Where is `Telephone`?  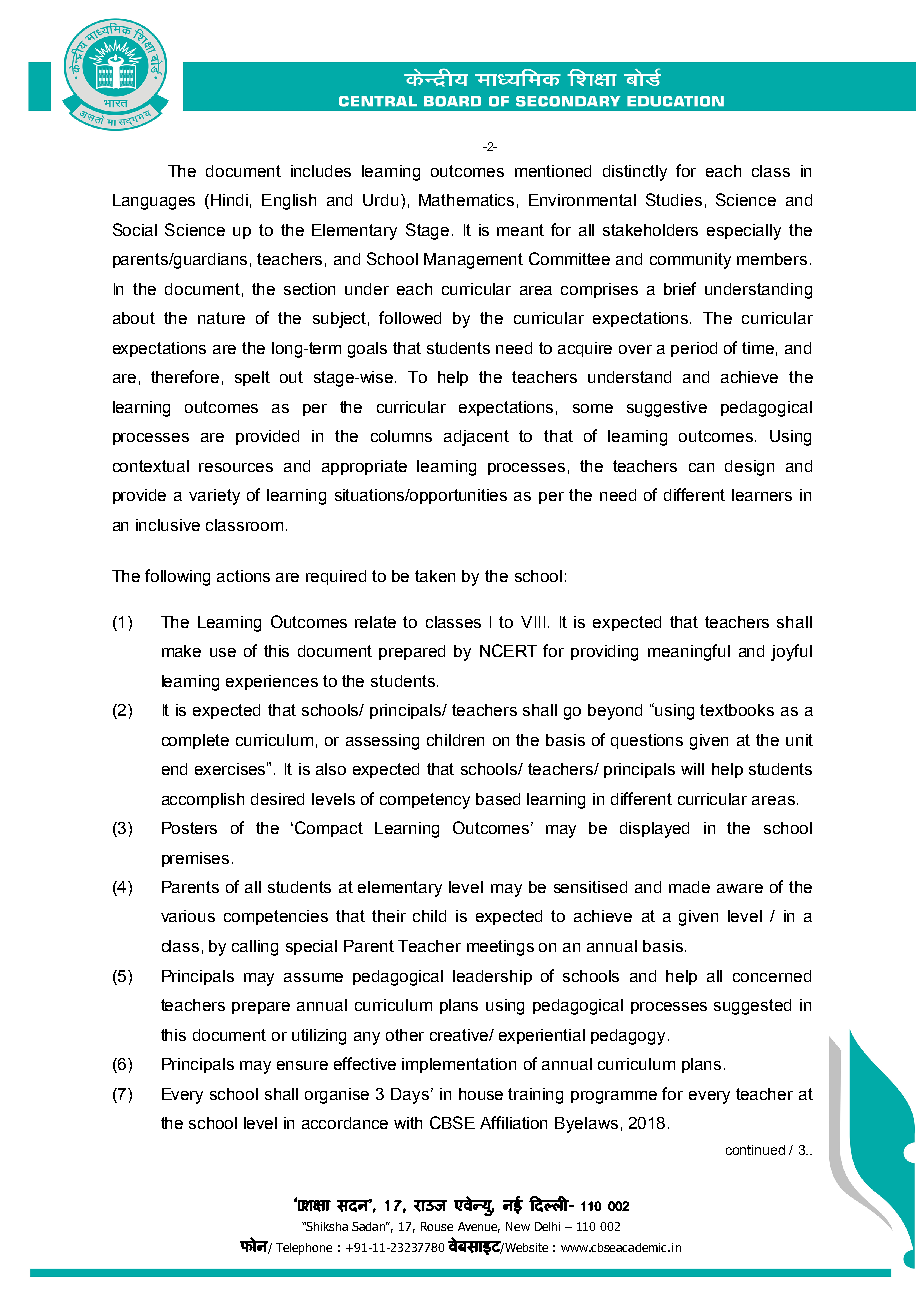 Telephone is located at coordinates (304, 1249).
